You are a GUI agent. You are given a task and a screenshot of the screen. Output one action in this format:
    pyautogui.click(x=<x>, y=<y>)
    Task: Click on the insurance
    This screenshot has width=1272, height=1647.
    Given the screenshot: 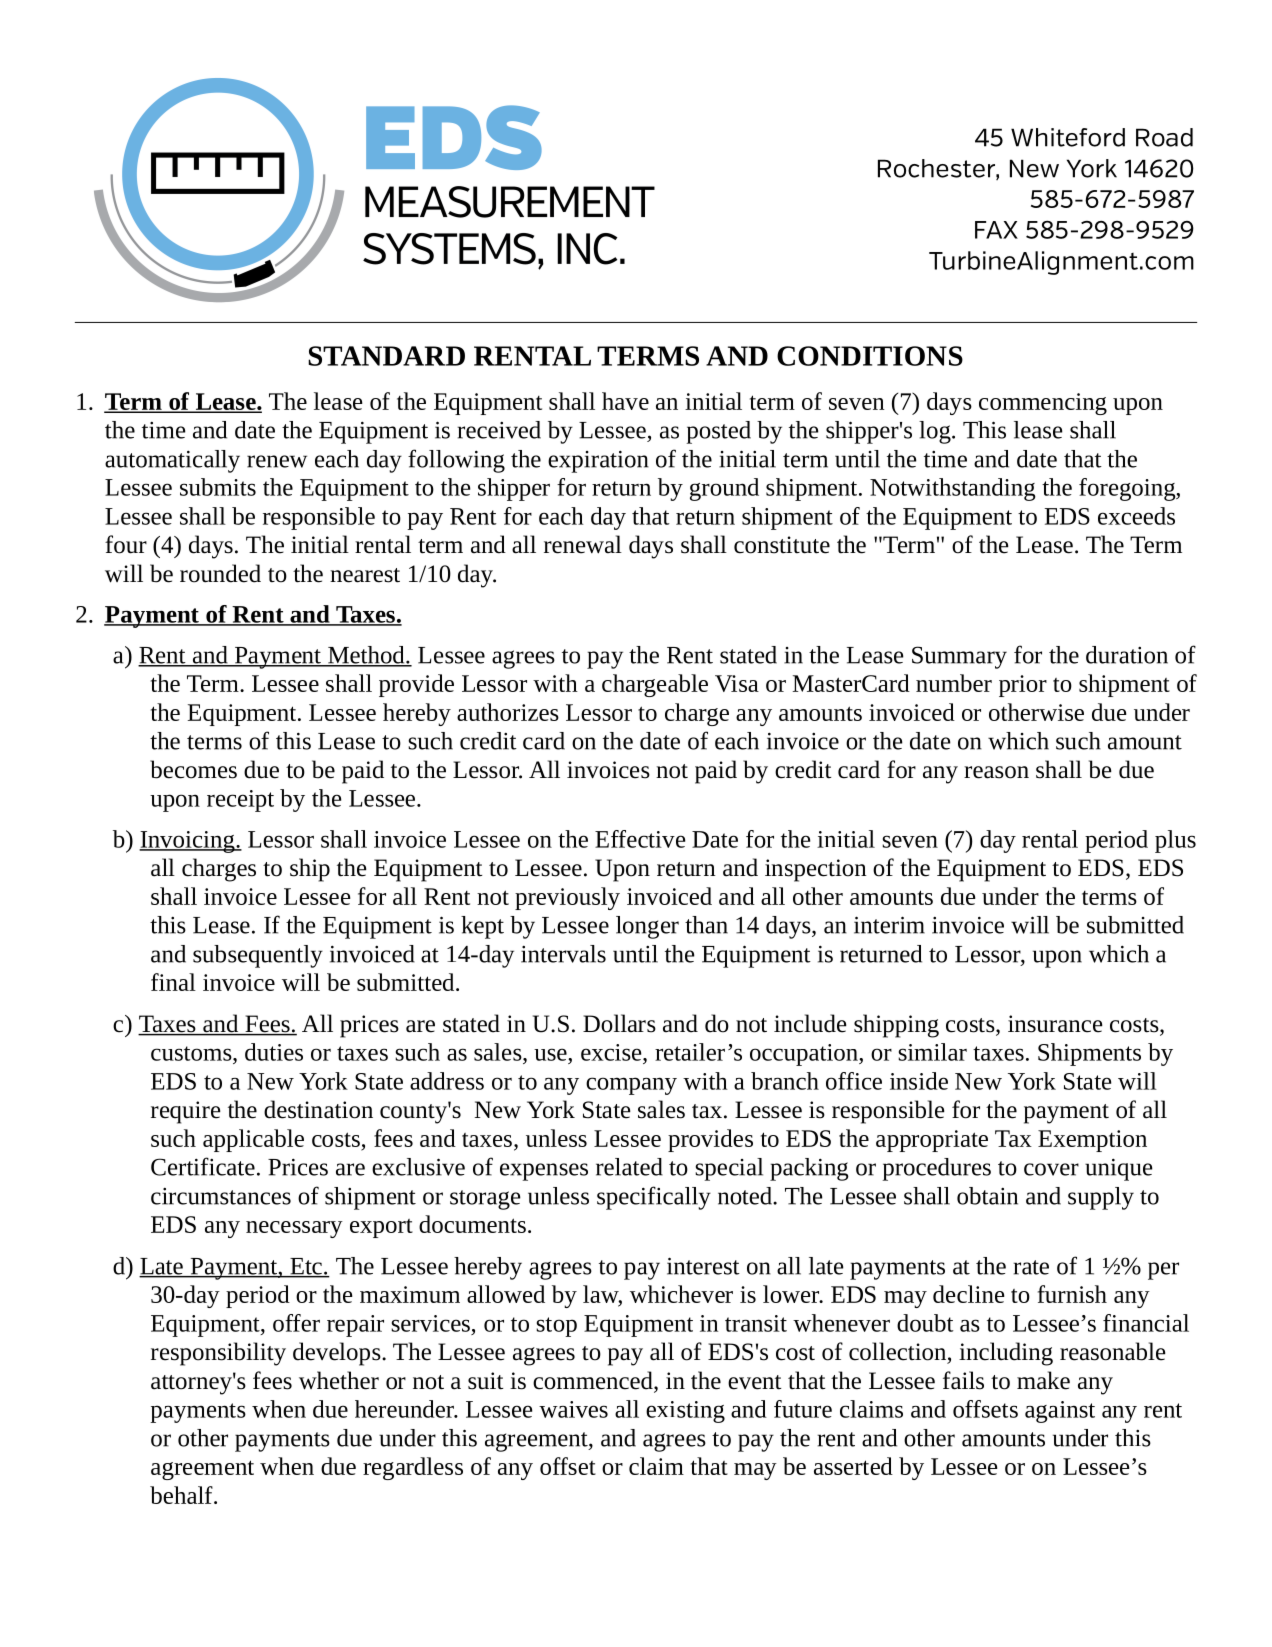 What is the action you would take?
    pyautogui.click(x=1055, y=1024)
